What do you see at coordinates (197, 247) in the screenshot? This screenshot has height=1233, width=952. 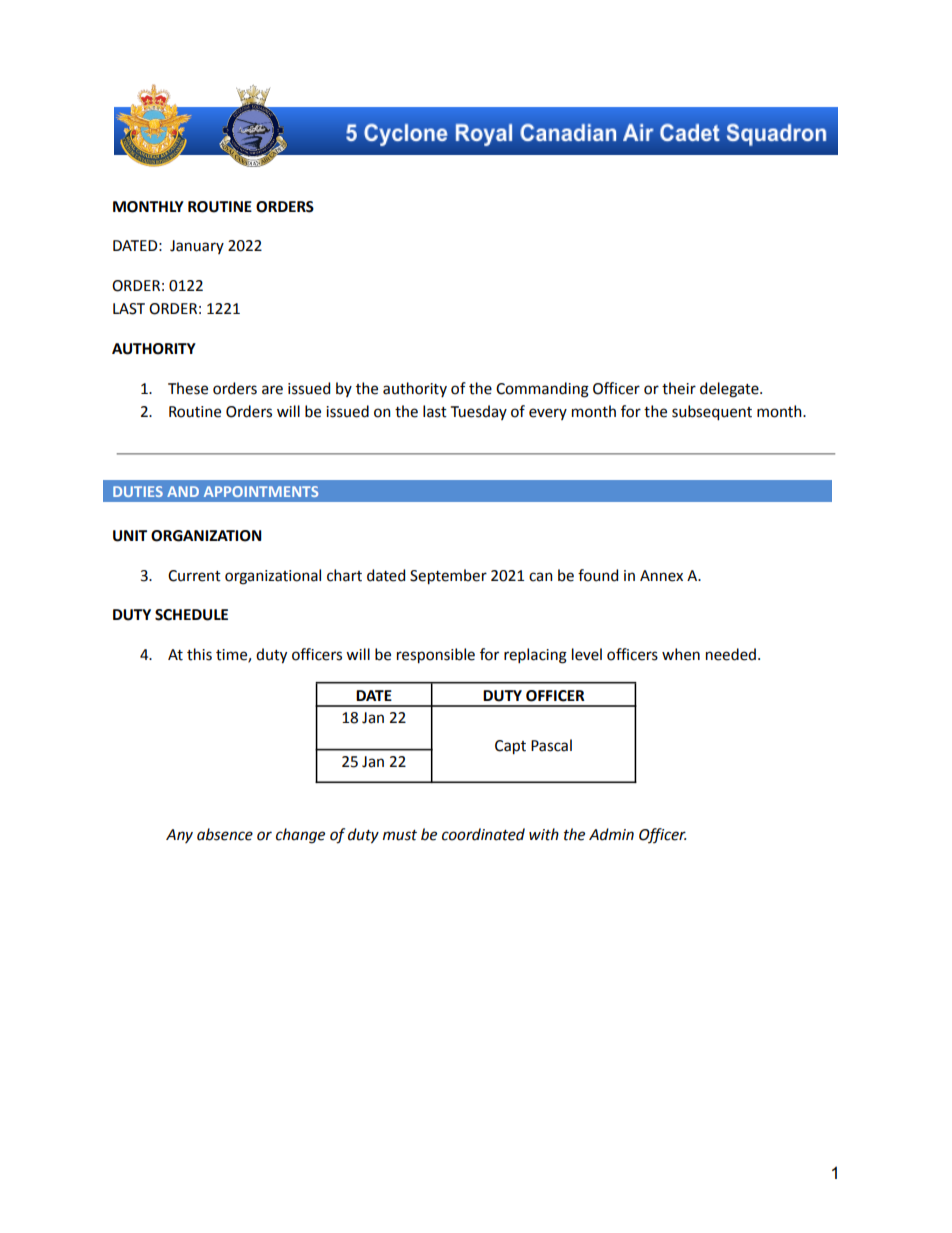 I see `January` at bounding box center [197, 247].
